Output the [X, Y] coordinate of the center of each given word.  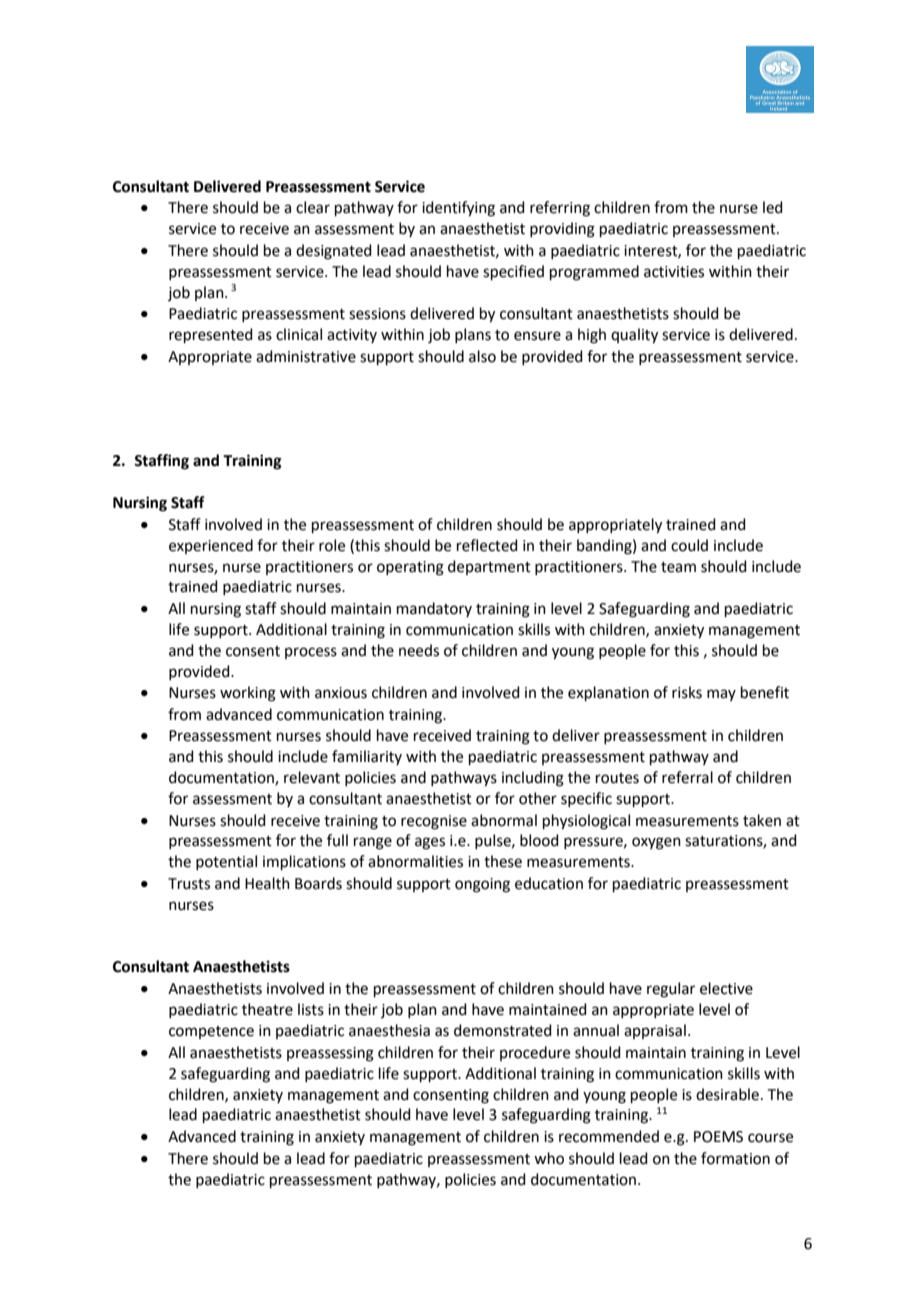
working [248, 694]
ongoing [482, 885]
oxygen [656, 843]
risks [687, 692]
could [689, 545]
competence [211, 1032]
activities [674, 272]
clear [313, 207]
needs [419, 650]
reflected [487, 545]
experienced [211, 546]
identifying [458, 209]
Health [267, 883]
